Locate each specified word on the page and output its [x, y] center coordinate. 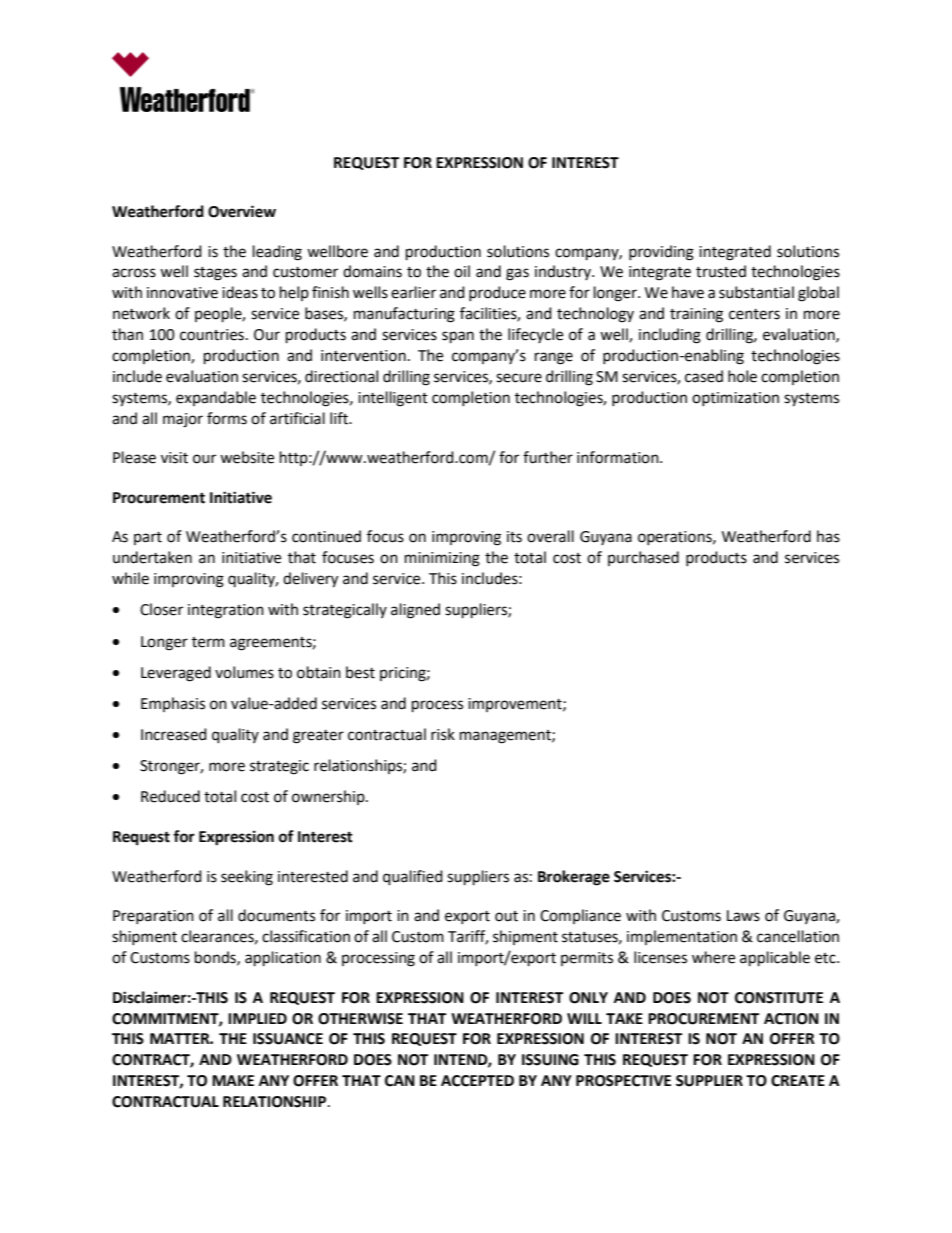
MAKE [233, 1080]
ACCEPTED [477, 1081]
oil [462, 271]
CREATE [798, 1081]
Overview [242, 211]
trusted [721, 271]
